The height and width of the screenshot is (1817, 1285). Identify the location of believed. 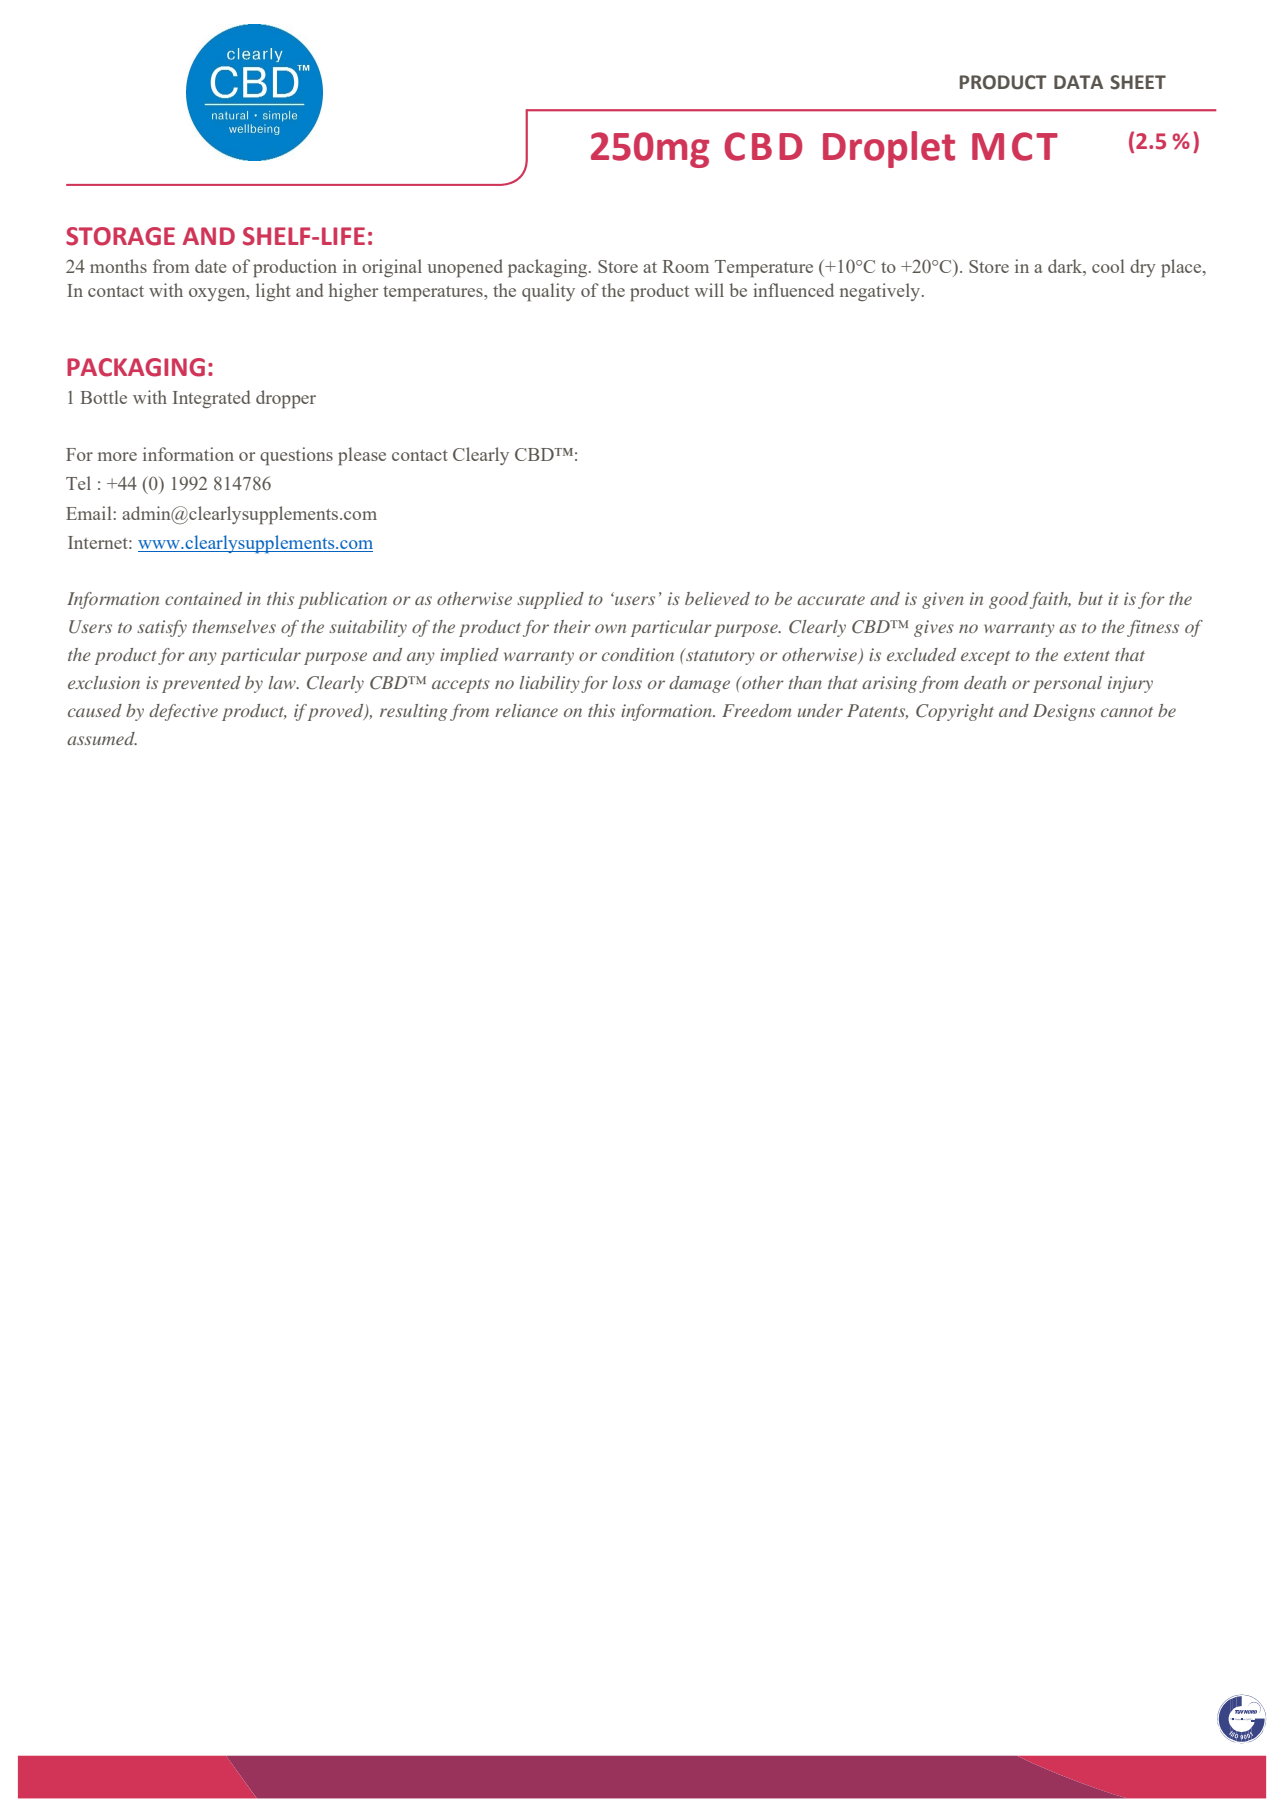
(717, 598).
